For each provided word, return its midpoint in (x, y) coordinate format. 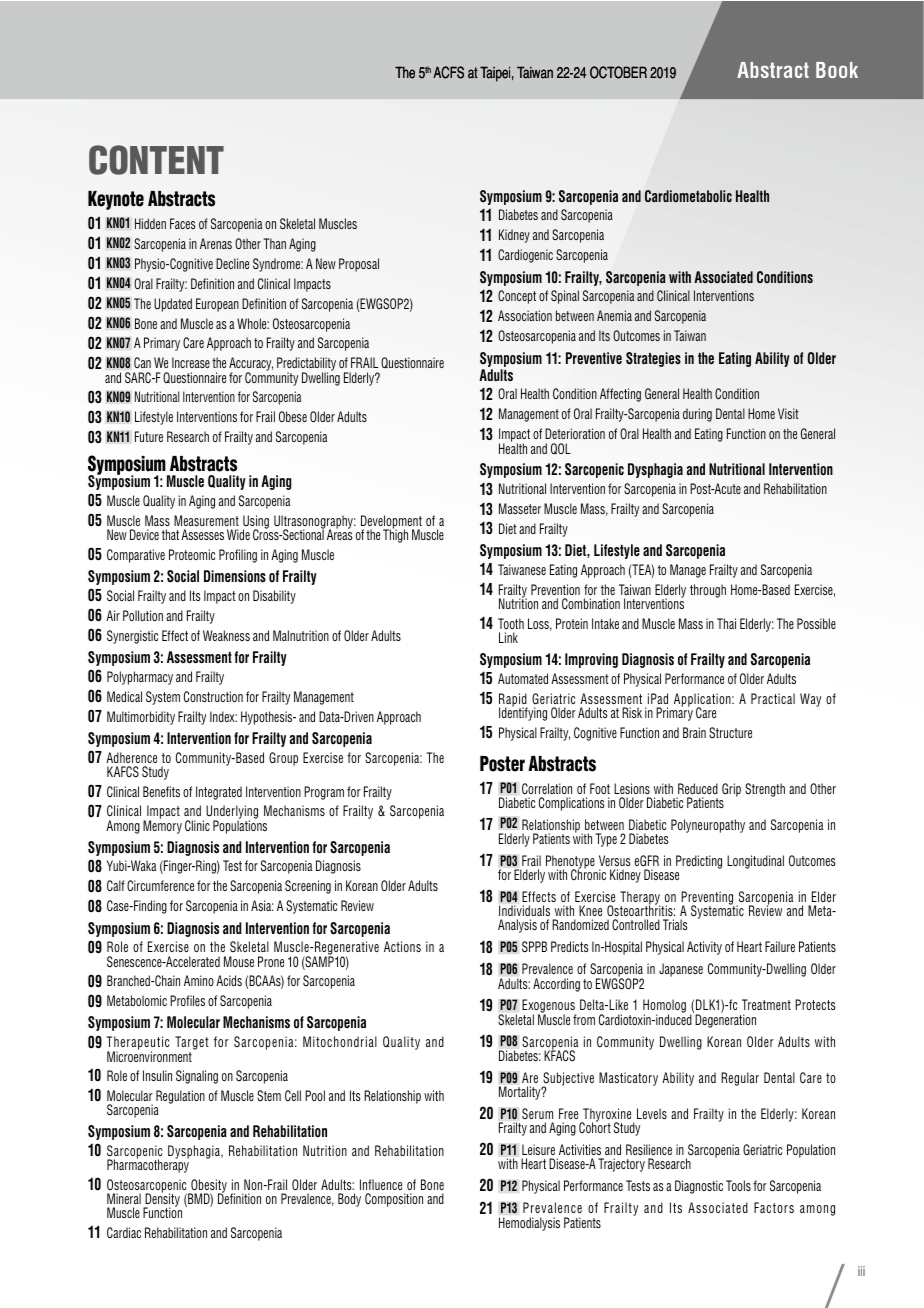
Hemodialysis (529, 1224)
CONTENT (156, 160)
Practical (773, 698)
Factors (774, 1207)
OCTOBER (618, 72)
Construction (213, 697)
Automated (523, 678)
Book (837, 70)
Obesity (208, 1187)
